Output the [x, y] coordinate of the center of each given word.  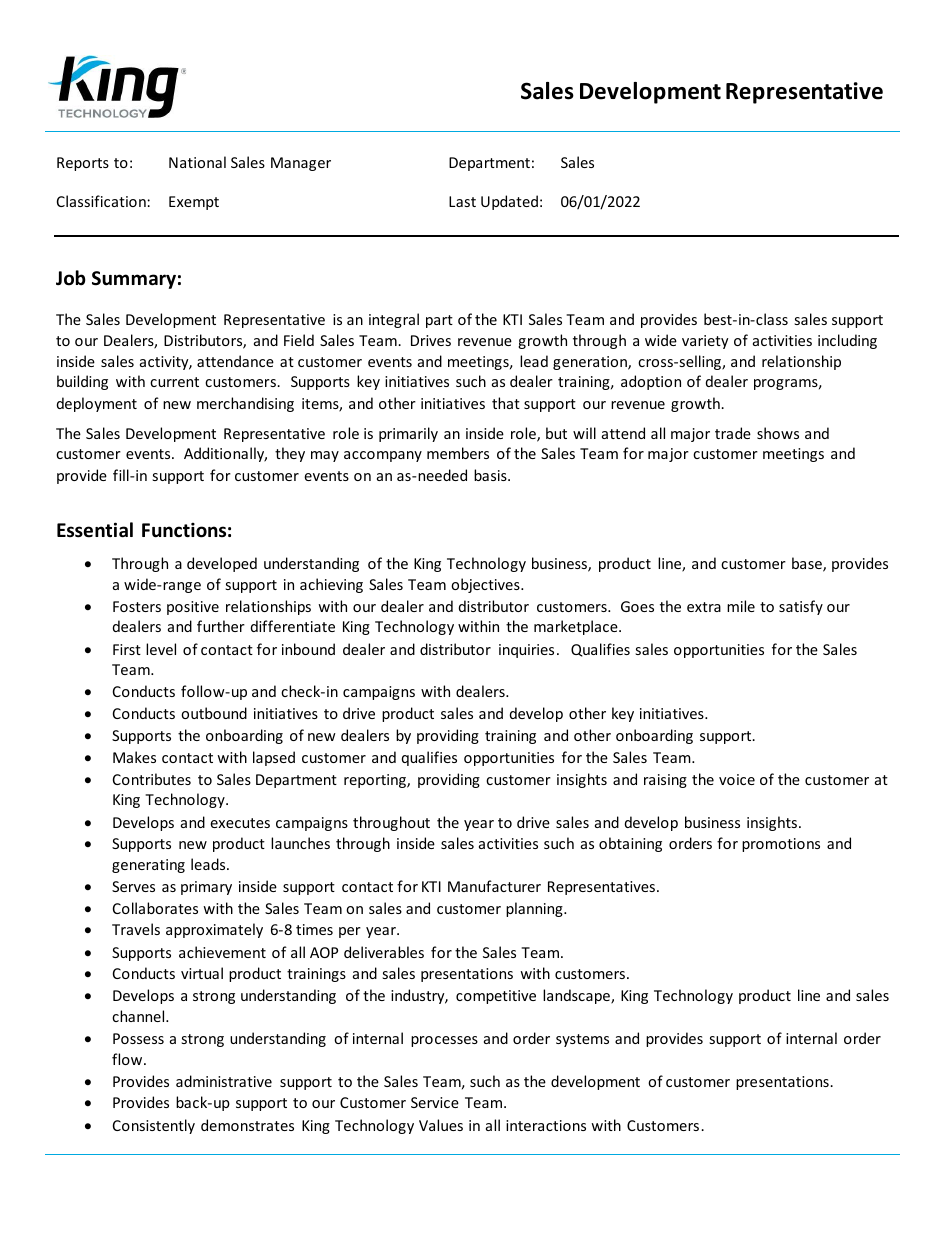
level [161, 649]
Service [435, 1102]
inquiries [526, 651]
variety [705, 342]
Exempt [194, 203]
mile [741, 606]
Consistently [154, 1126]
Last [462, 201]
